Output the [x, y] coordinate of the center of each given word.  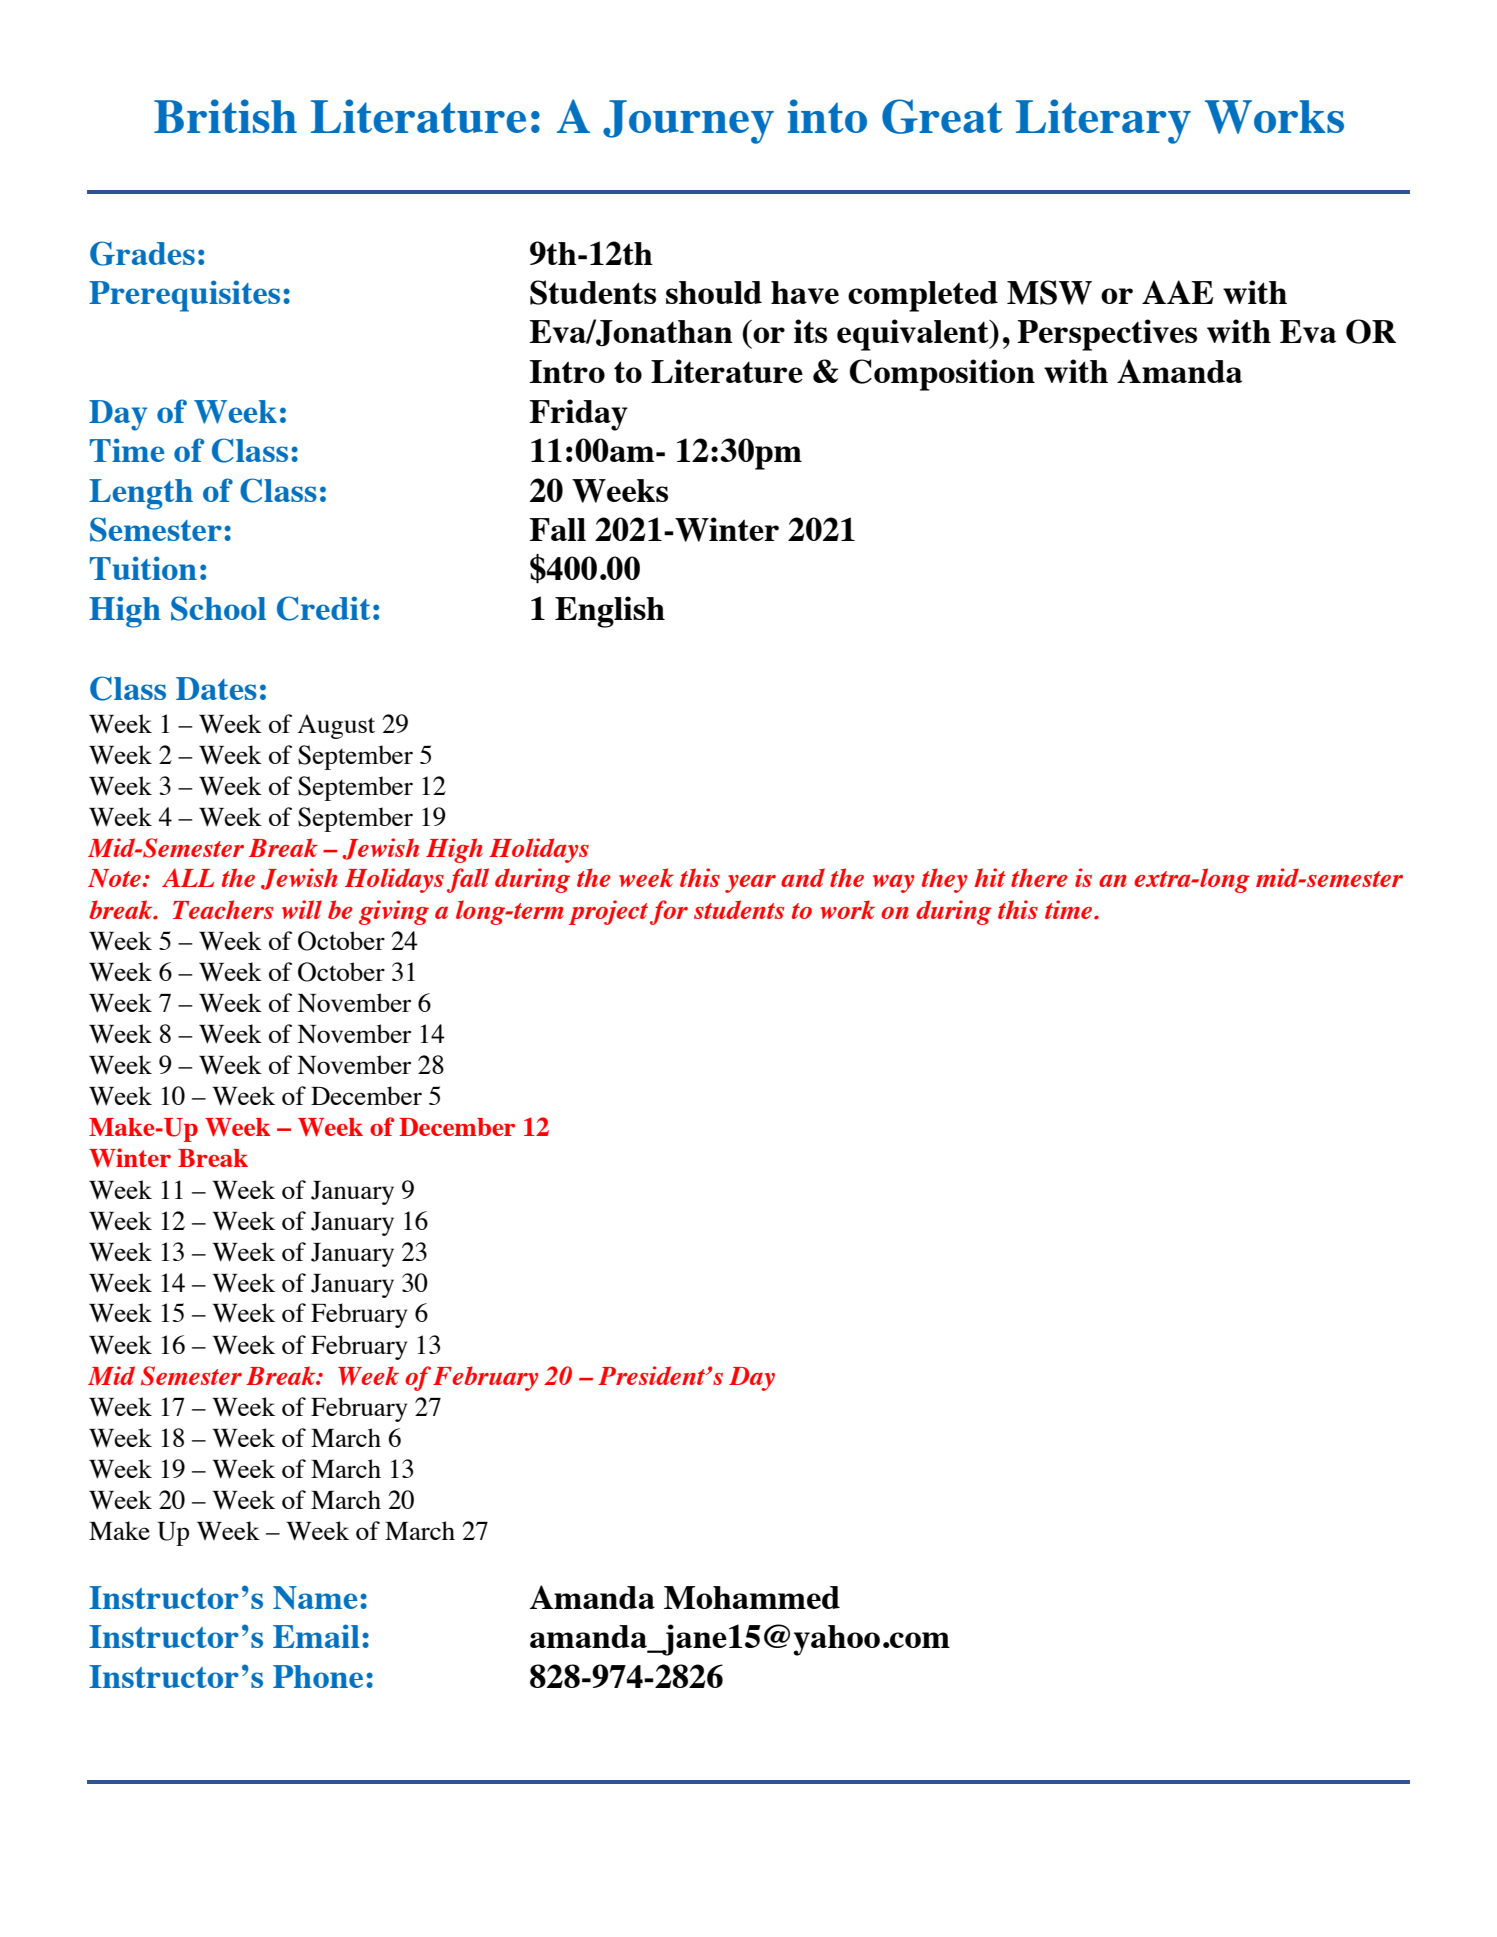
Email [316, 1636]
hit [990, 877]
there [1039, 877]
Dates [216, 688]
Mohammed [752, 1597]
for [669, 912]
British [225, 116]
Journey [688, 122]
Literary [1103, 121]
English [610, 612]
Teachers [223, 909]
